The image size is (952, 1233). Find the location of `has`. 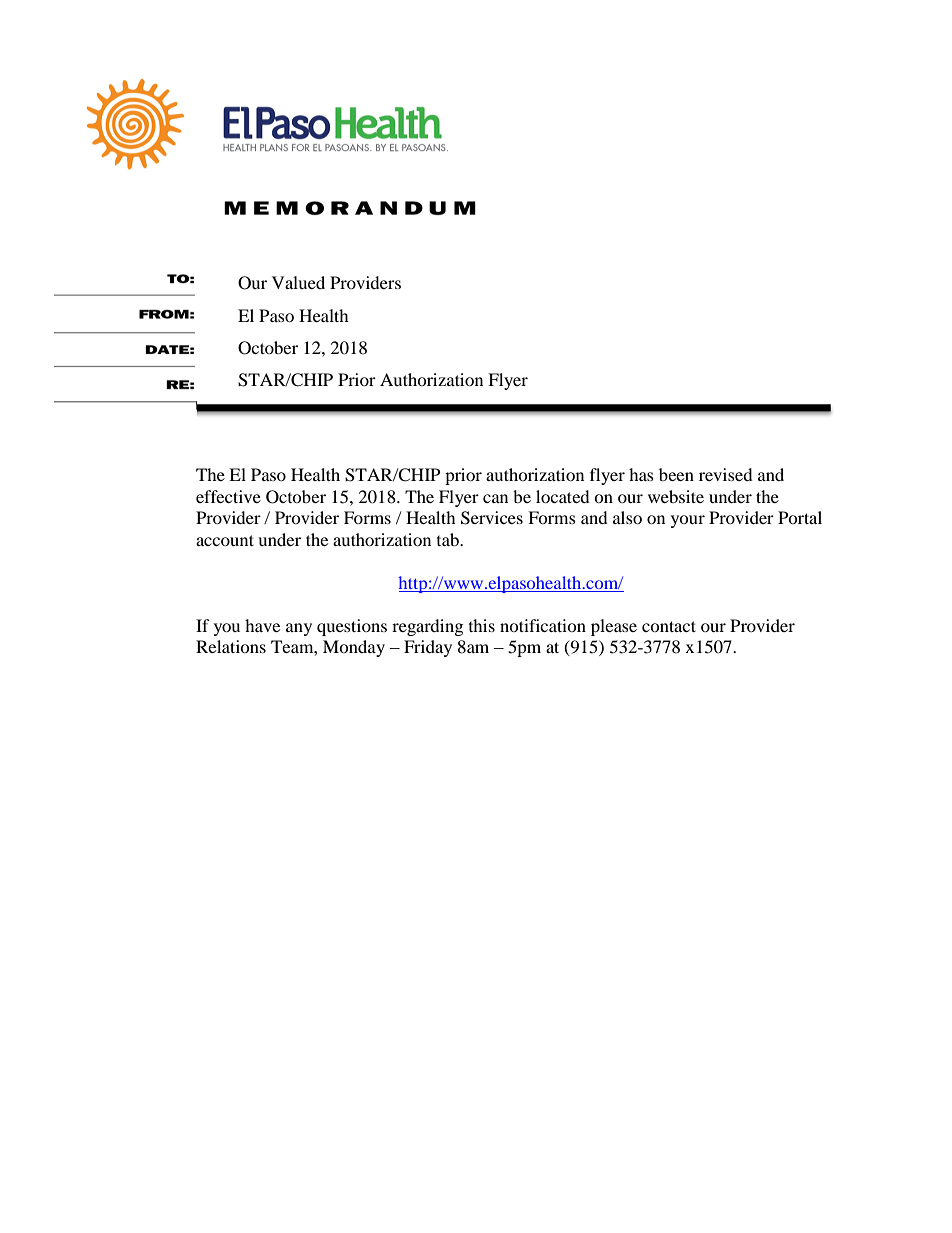

has is located at coordinates (641, 474).
